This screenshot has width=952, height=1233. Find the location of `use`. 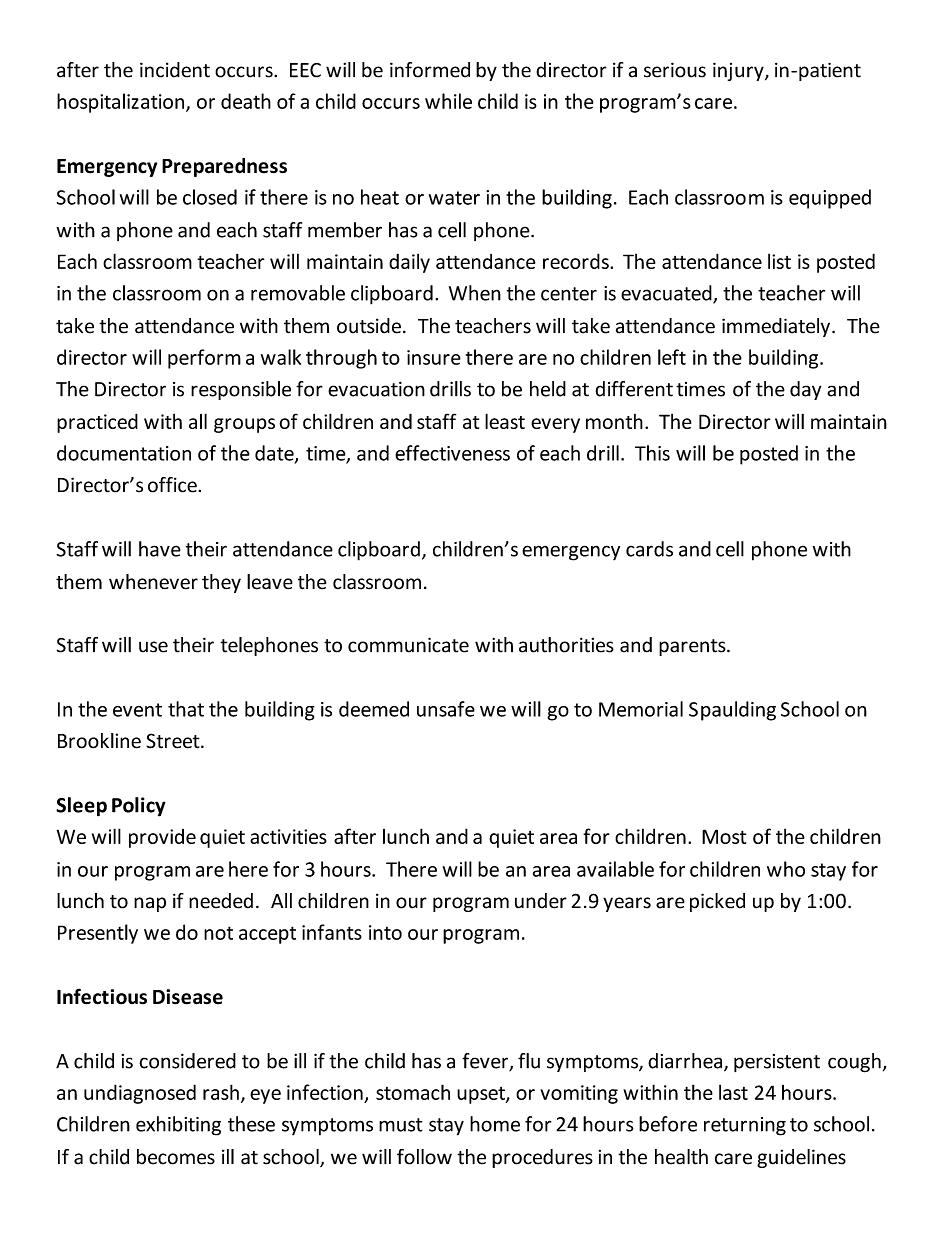

use is located at coordinates (153, 647).
